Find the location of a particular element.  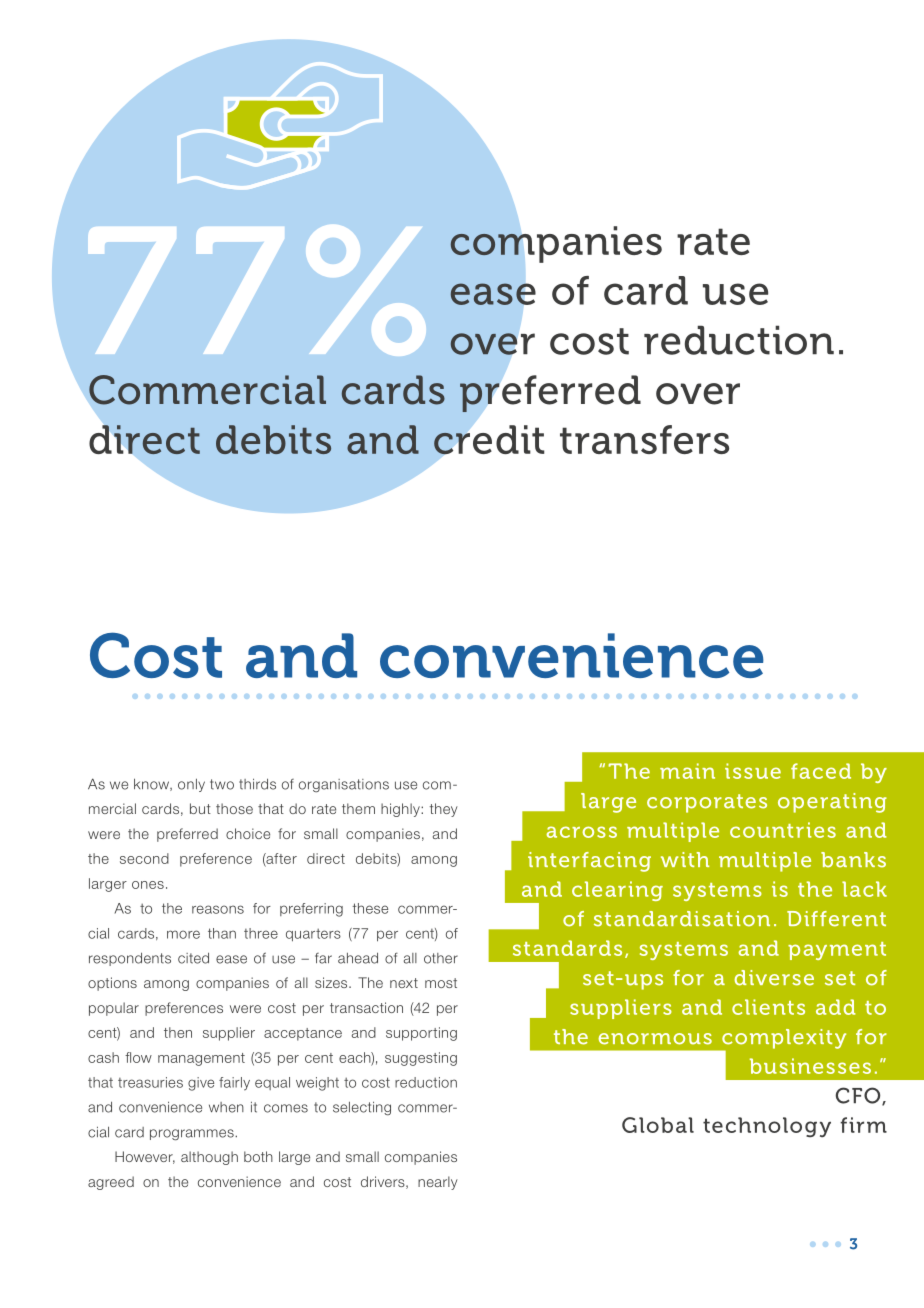

credit is located at coordinates (489, 440).
